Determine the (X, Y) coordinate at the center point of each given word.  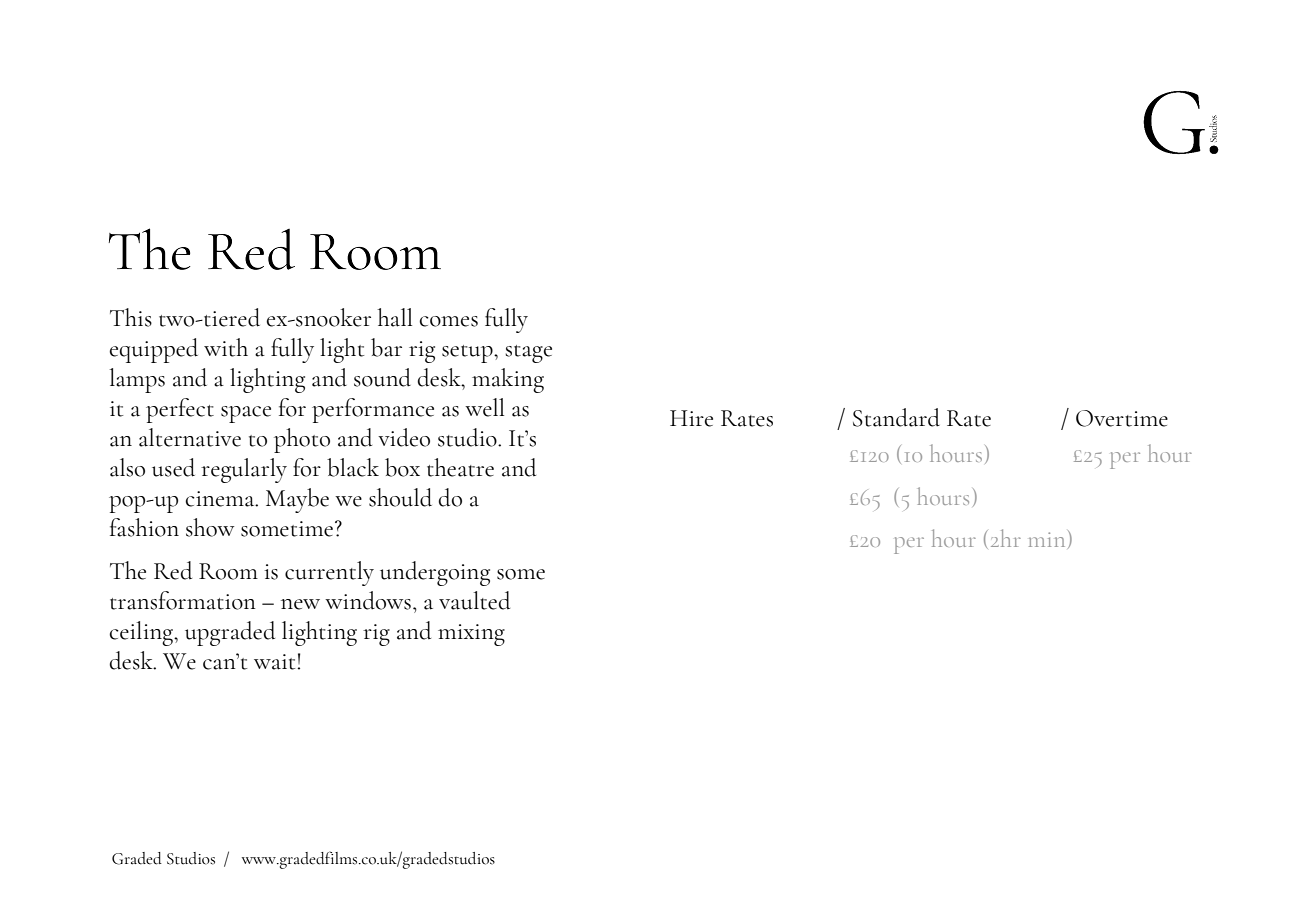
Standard (896, 417)
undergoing (435, 573)
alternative (190, 437)
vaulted (474, 600)
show (210, 527)
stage (528, 354)
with (226, 347)
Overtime (1122, 418)
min (1047, 539)
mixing (471, 635)
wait (276, 662)
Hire (691, 418)
